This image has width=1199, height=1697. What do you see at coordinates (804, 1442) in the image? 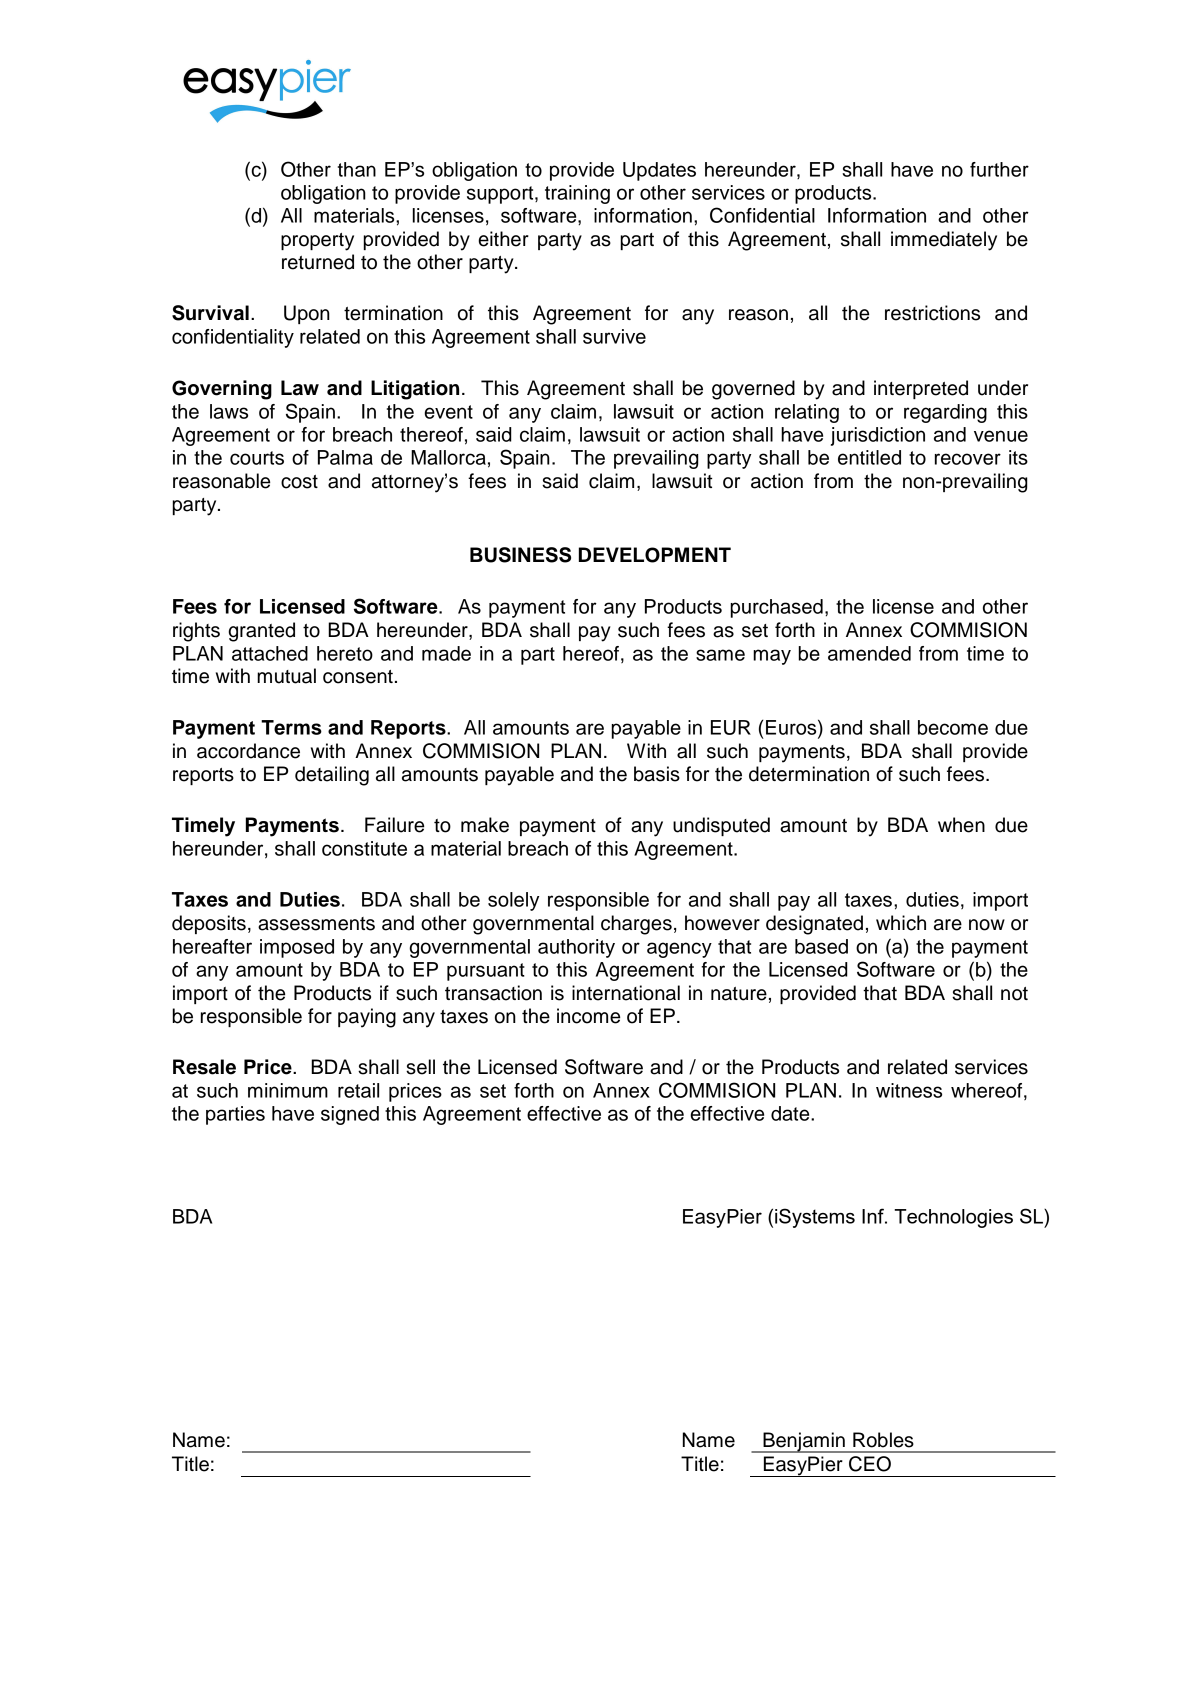
I see `Benjamin` at bounding box center [804, 1442].
